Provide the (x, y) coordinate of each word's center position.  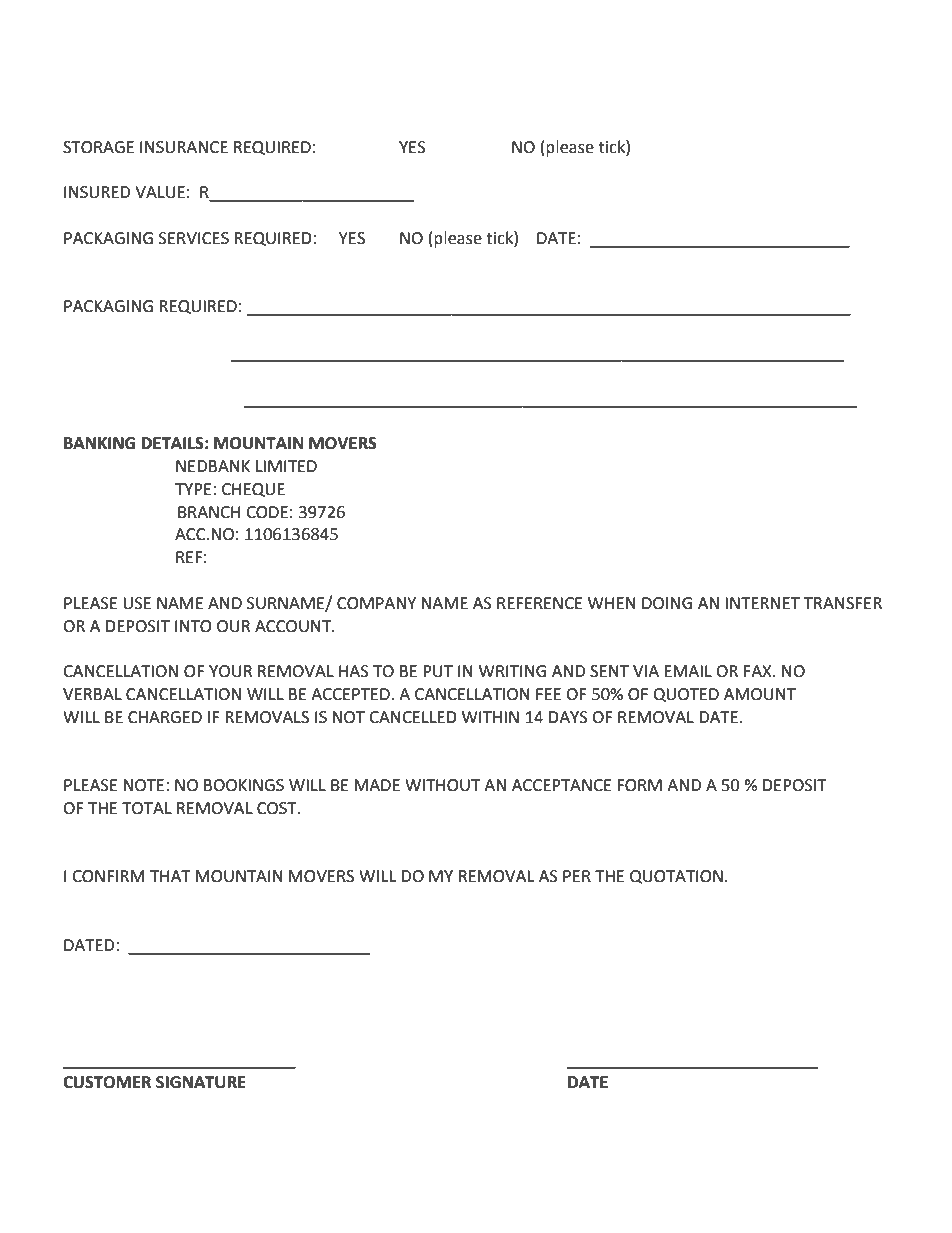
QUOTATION (676, 877)
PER (577, 876)
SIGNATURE (201, 1082)
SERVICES (194, 238)
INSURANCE (184, 147)
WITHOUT (442, 785)
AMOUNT (760, 694)
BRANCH (209, 512)
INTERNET (762, 603)
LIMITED (286, 466)
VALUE (160, 192)
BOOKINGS (244, 785)
